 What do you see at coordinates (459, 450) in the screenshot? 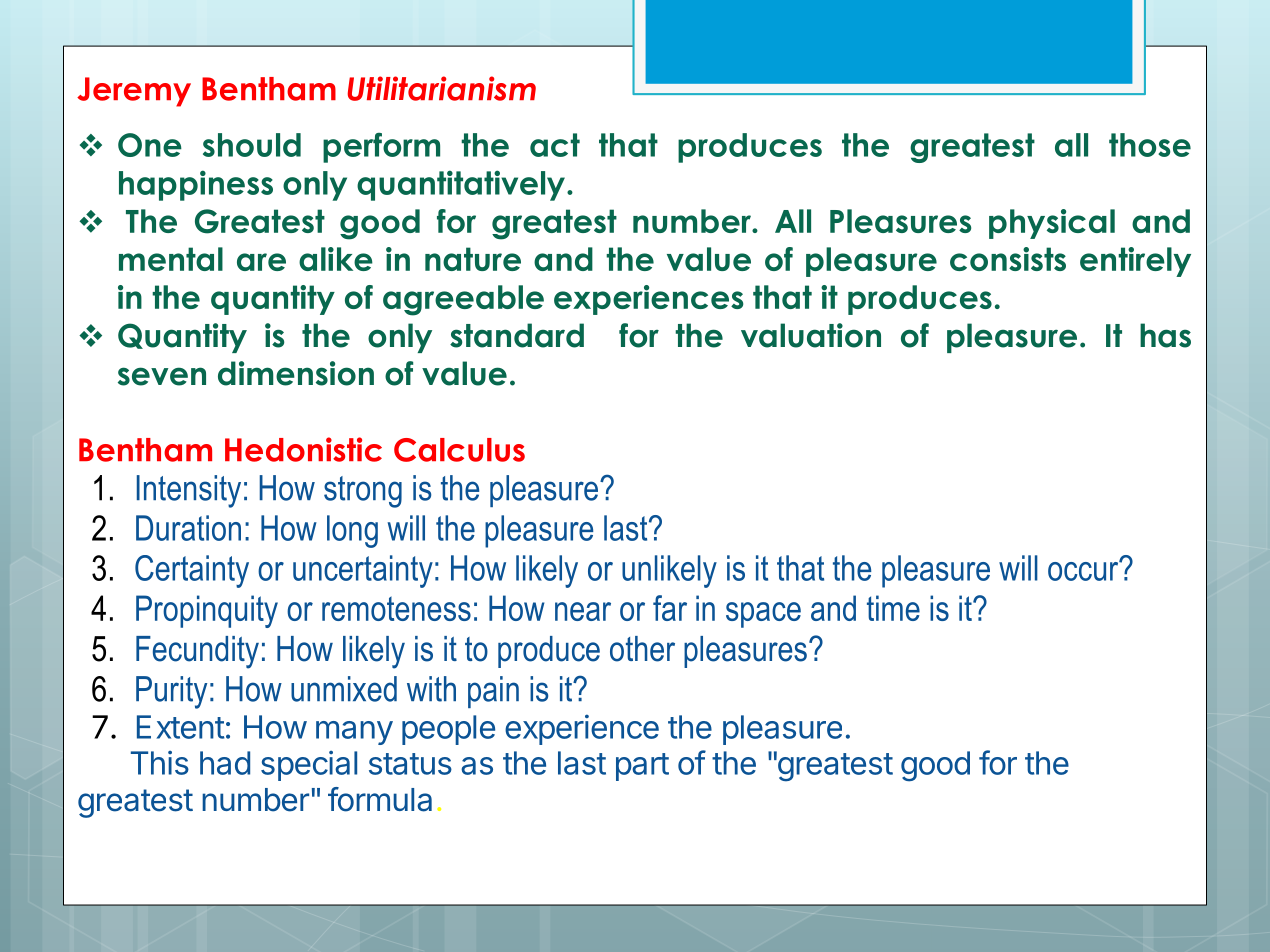
I see `Calculus` at bounding box center [459, 450].
